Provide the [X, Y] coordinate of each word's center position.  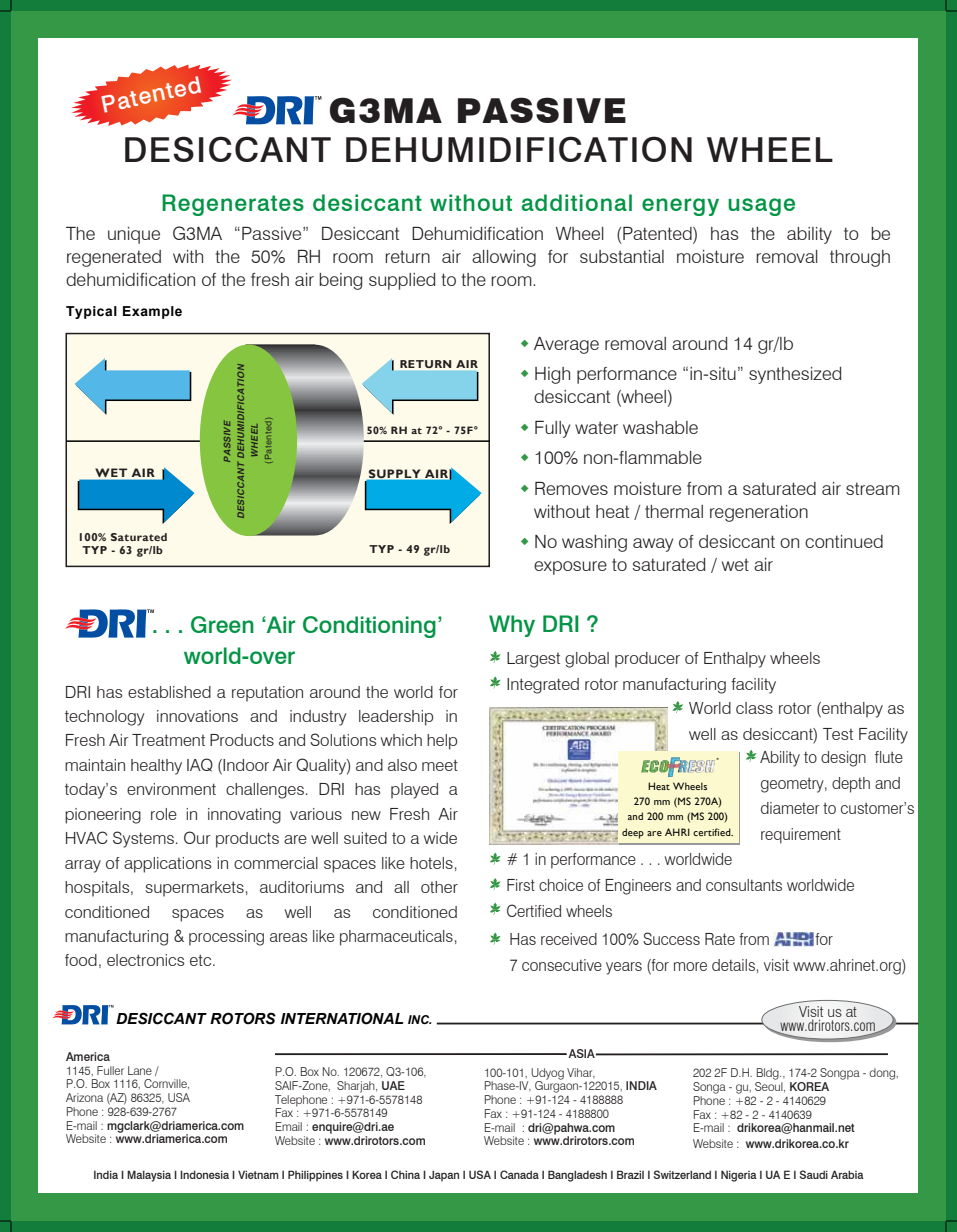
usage [761, 207]
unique [134, 235]
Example [152, 312]
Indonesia [204, 1174]
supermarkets [195, 889]
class [754, 708]
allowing [504, 258]
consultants [744, 885]
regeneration [759, 513]
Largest [533, 660]
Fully [552, 429]
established [169, 692]
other [439, 887]
